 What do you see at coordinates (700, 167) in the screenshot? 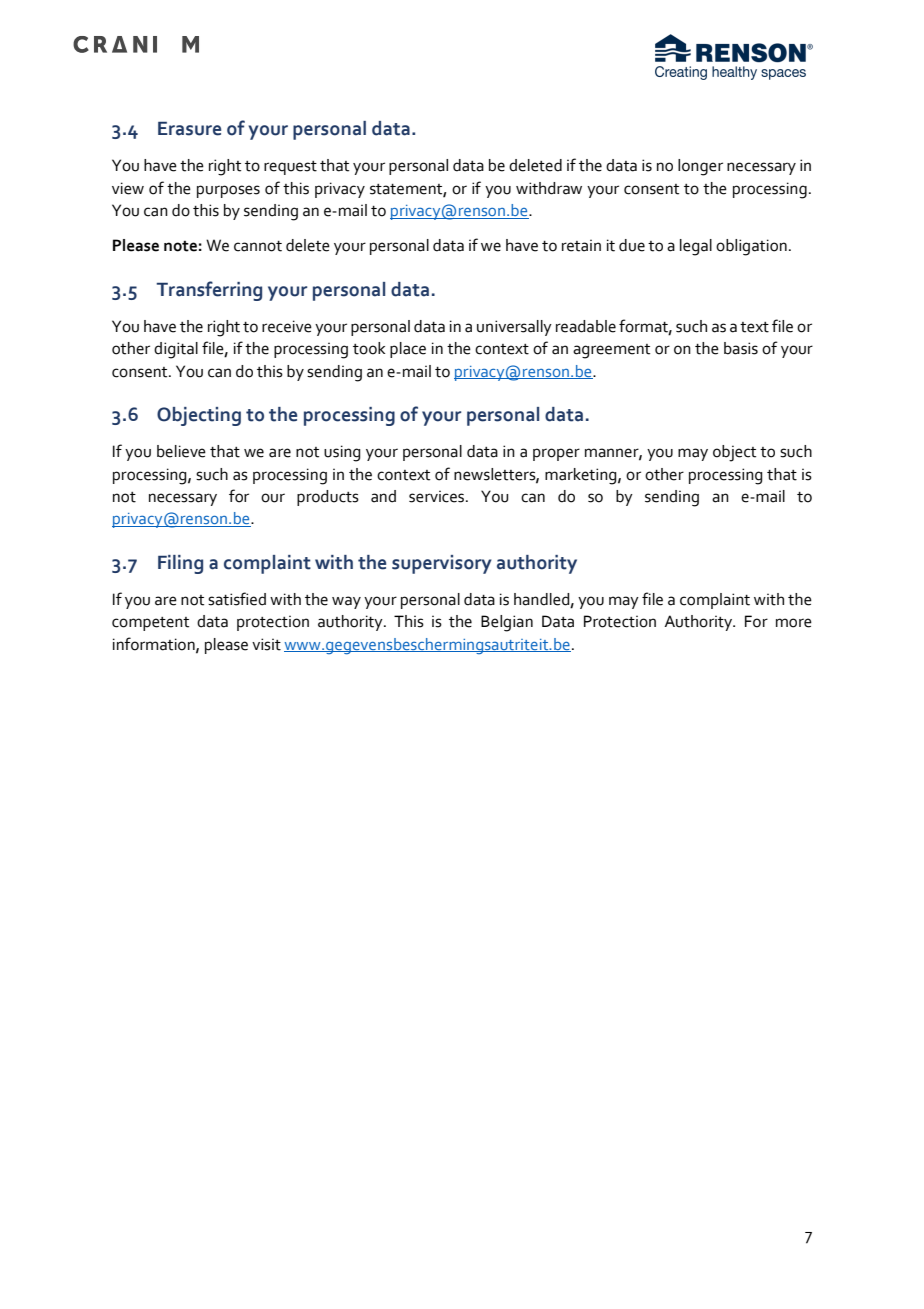
I see `longer` at bounding box center [700, 167].
